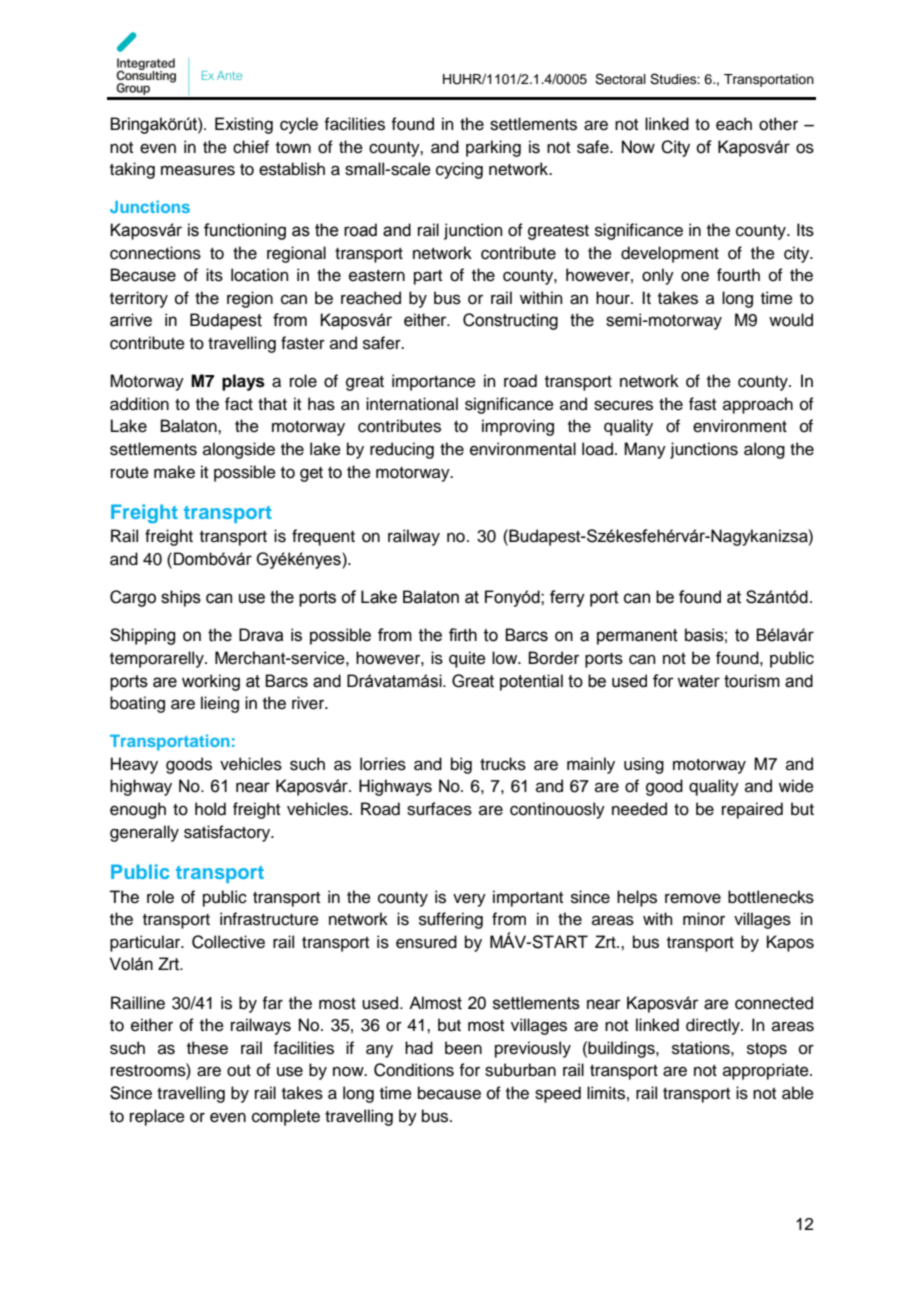 This page has width=924, height=1308. I want to click on other, so click(778, 124).
